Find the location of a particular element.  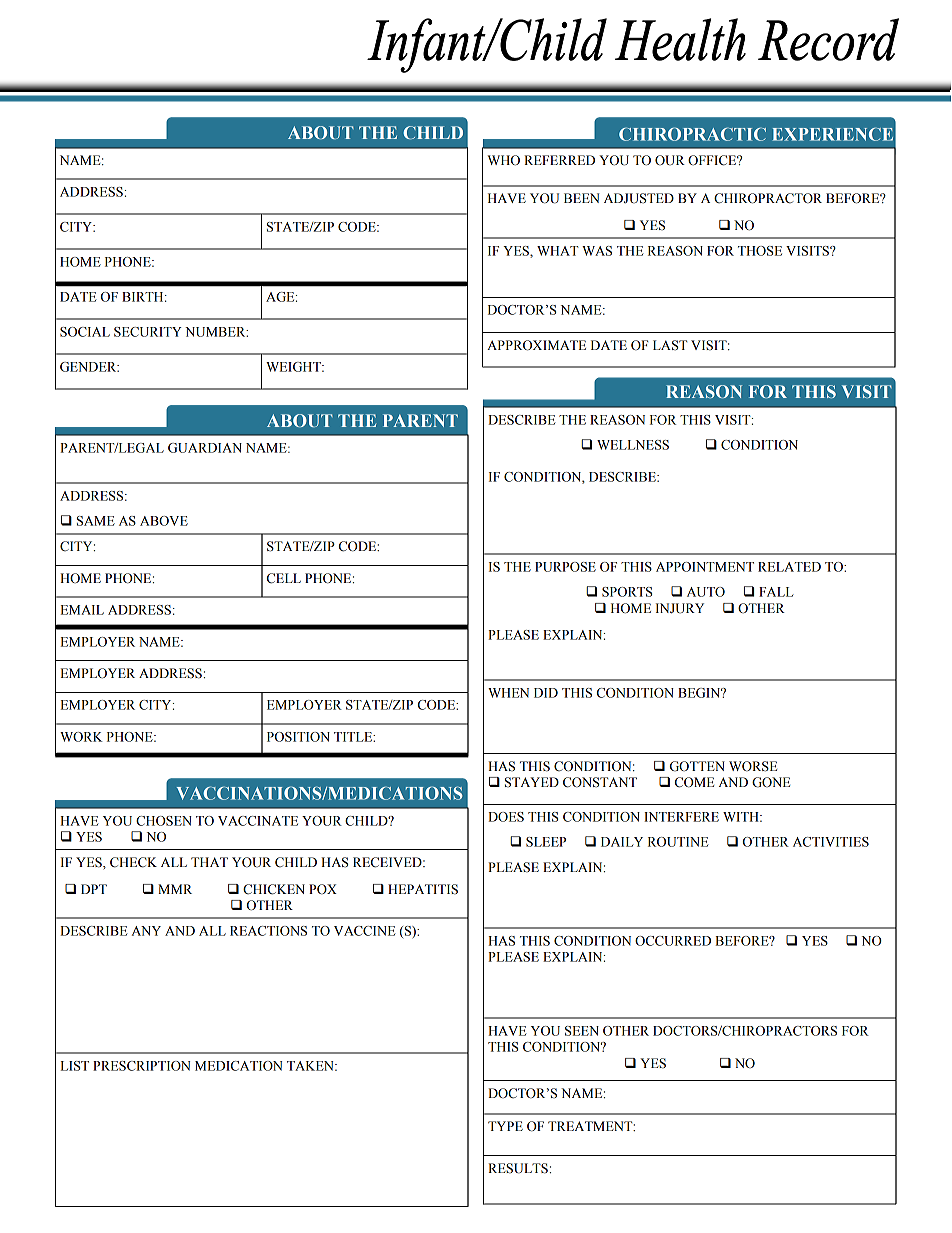

WHEN is located at coordinates (508, 693).
